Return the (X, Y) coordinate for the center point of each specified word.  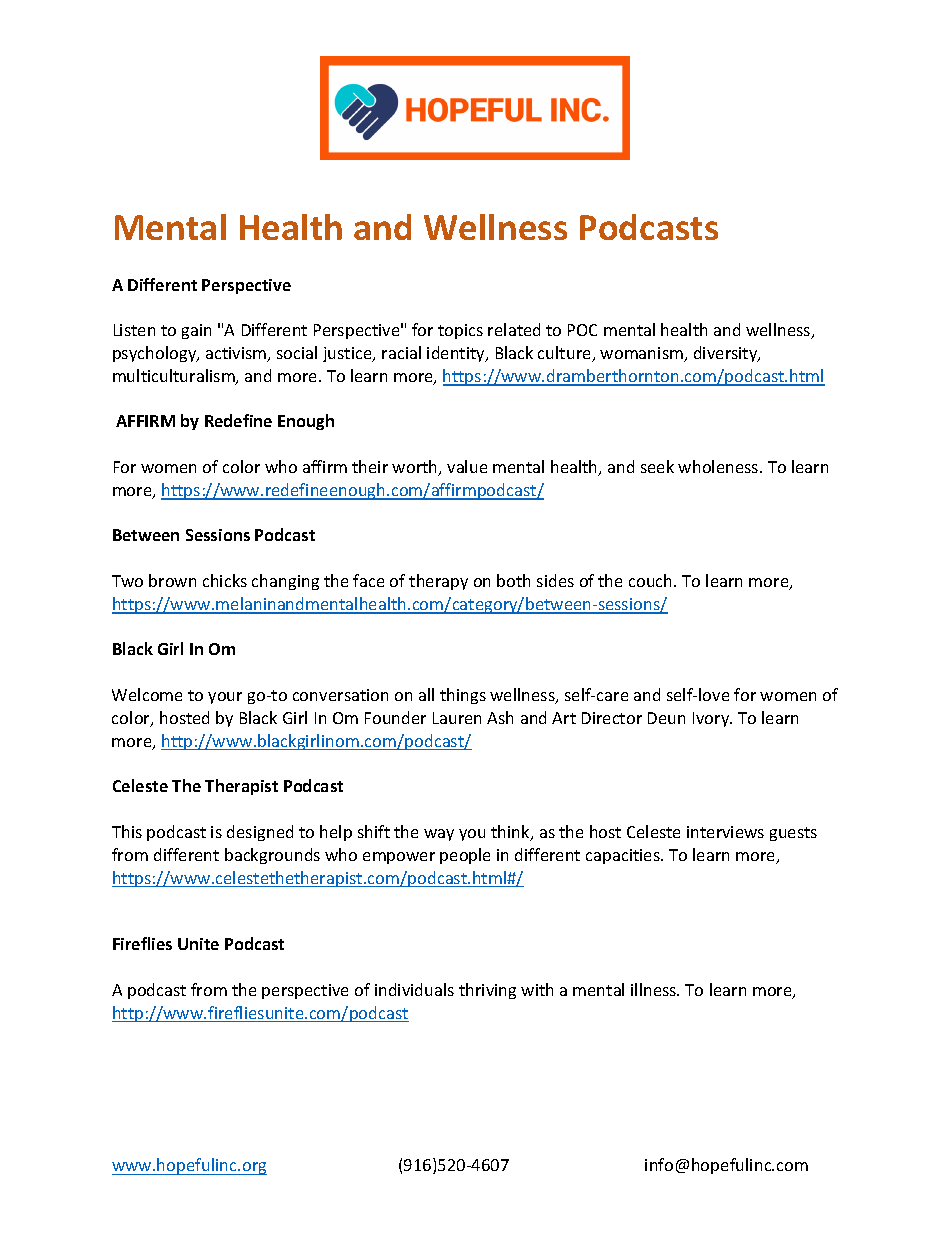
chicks (225, 580)
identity (457, 354)
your (225, 698)
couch (652, 580)
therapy (438, 582)
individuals (414, 989)
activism (237, 354)
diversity (727, 354)
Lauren (457, 718)
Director (612, 718)
